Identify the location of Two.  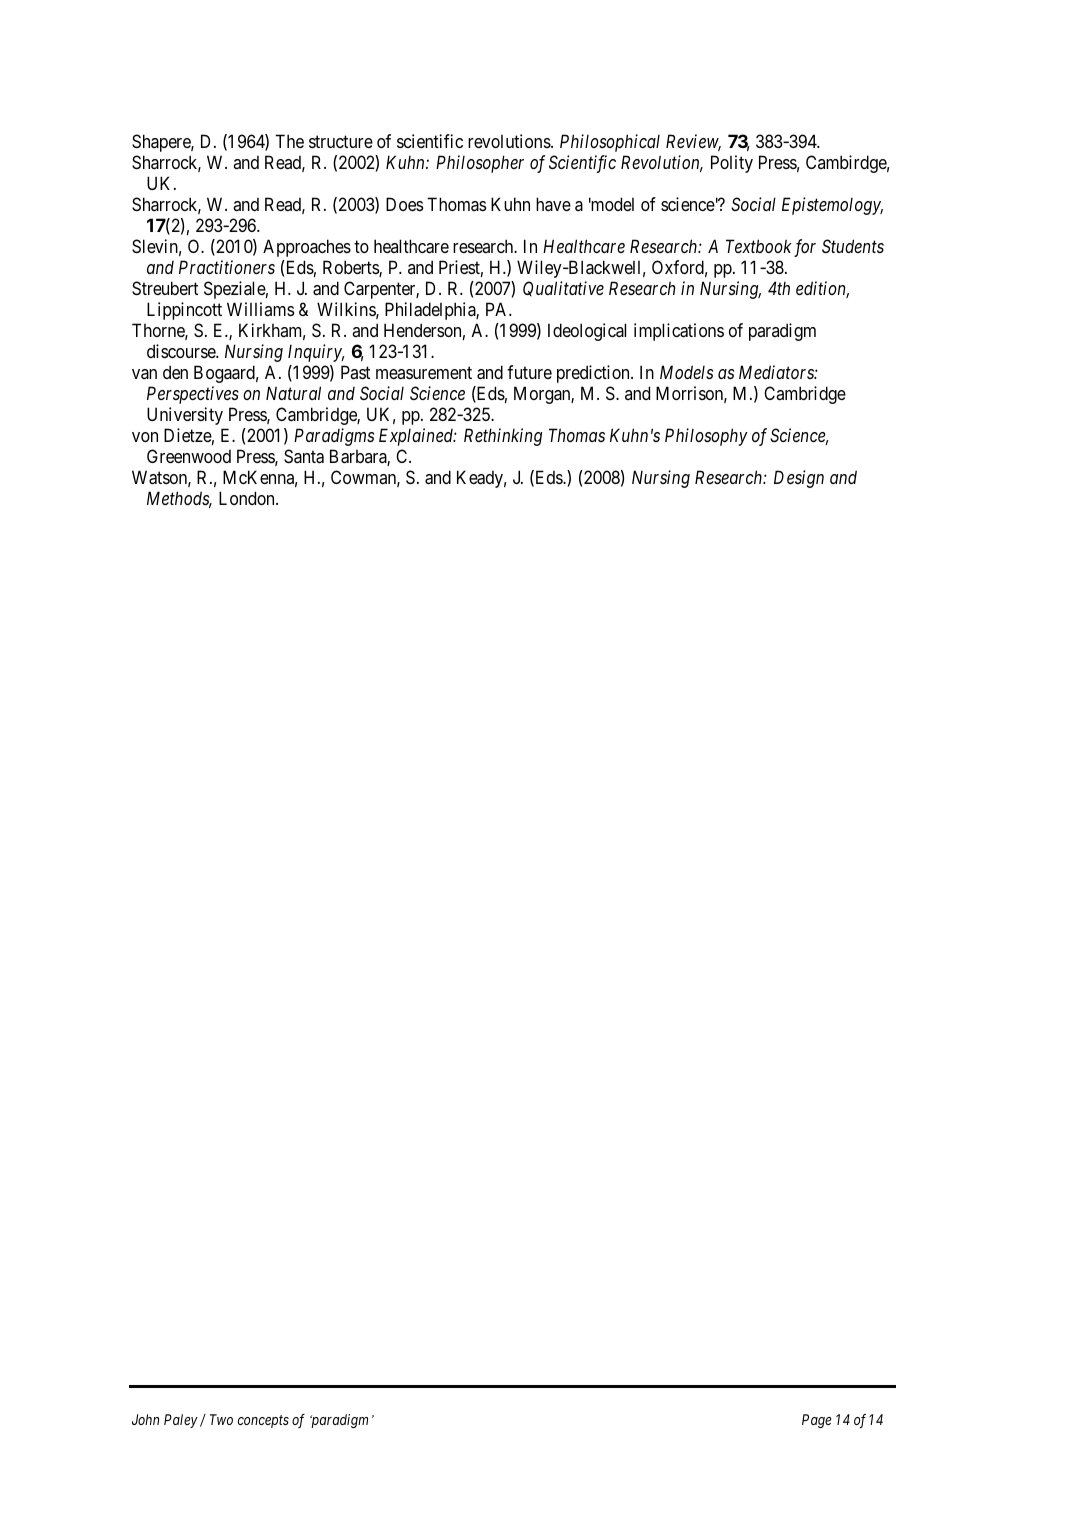
(221, 1419).
